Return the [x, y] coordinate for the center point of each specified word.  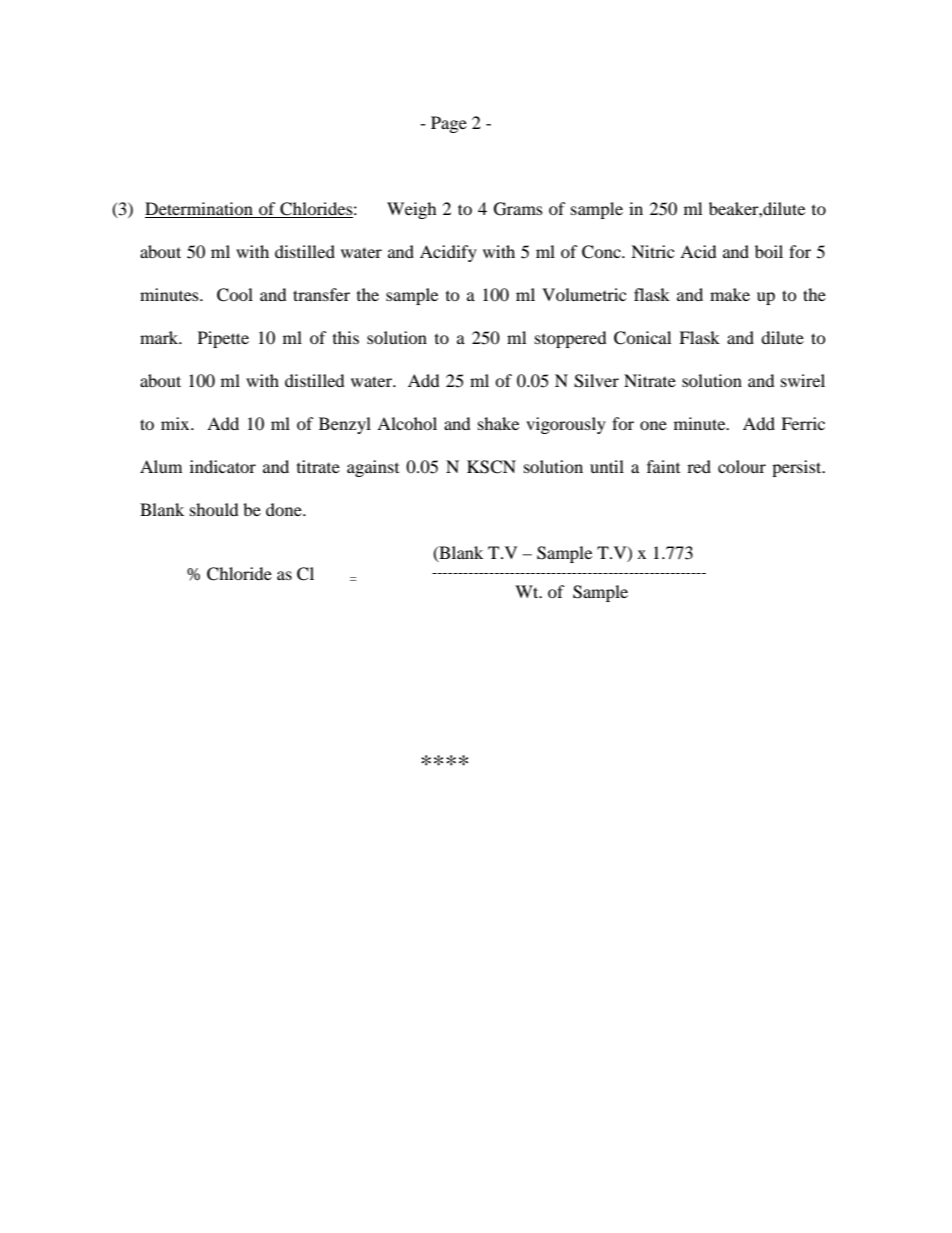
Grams [518, 209]
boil [769, 251]
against [373, 468]
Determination [199, 208]
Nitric [652, 251]
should [214, 509]
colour [742, 466]
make [730, 294]
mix [176, 423]
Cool [235, 295]
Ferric [803, 423]
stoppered [571, 339]
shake [498, 423]
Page [449, 124]
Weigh [412, 210]
